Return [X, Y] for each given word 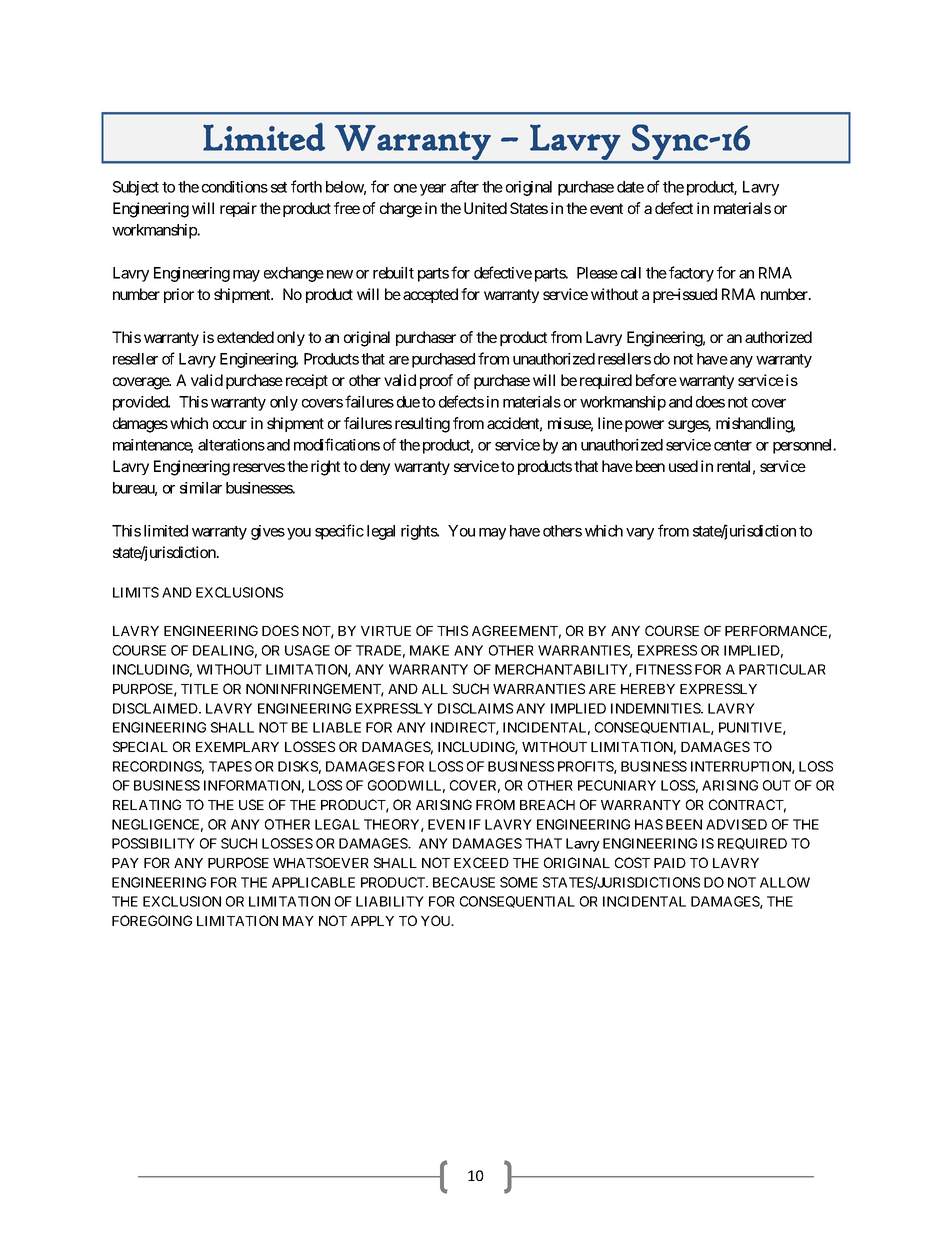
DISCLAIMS [475, 708]
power [644, 426]
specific [339, 532]
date [630, 187]
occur [230, 424]
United [485, 208]
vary [640, 534]
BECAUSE [464, 882]
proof [436, 381]
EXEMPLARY [237, 747]
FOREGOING [152, 920]
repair [238, 209]
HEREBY [648, 689]
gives [268, 532]
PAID [670, 863]
